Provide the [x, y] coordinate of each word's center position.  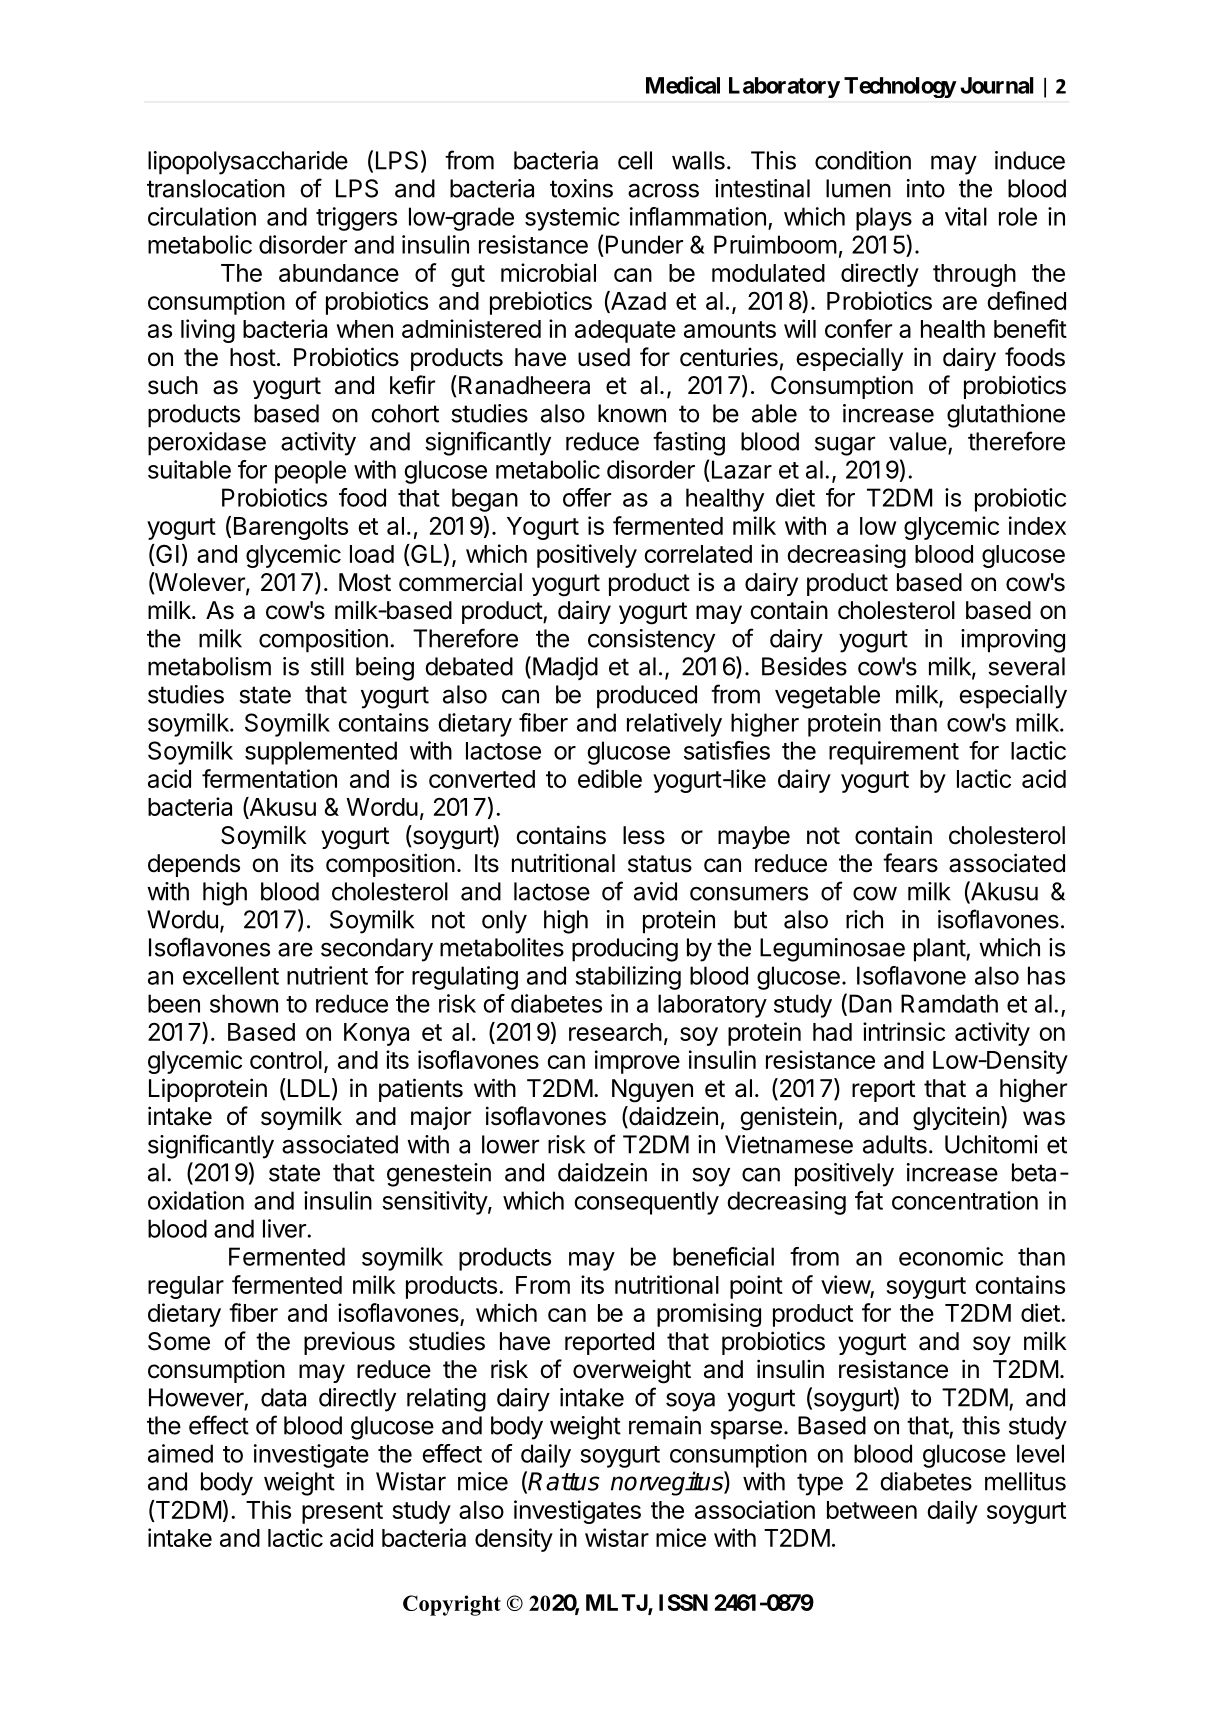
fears [910, 863]
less [644, 835]
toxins [581, 188]
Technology [900, 87]
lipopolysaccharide [248, 163]
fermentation [269, 778]
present [342, 1513]
